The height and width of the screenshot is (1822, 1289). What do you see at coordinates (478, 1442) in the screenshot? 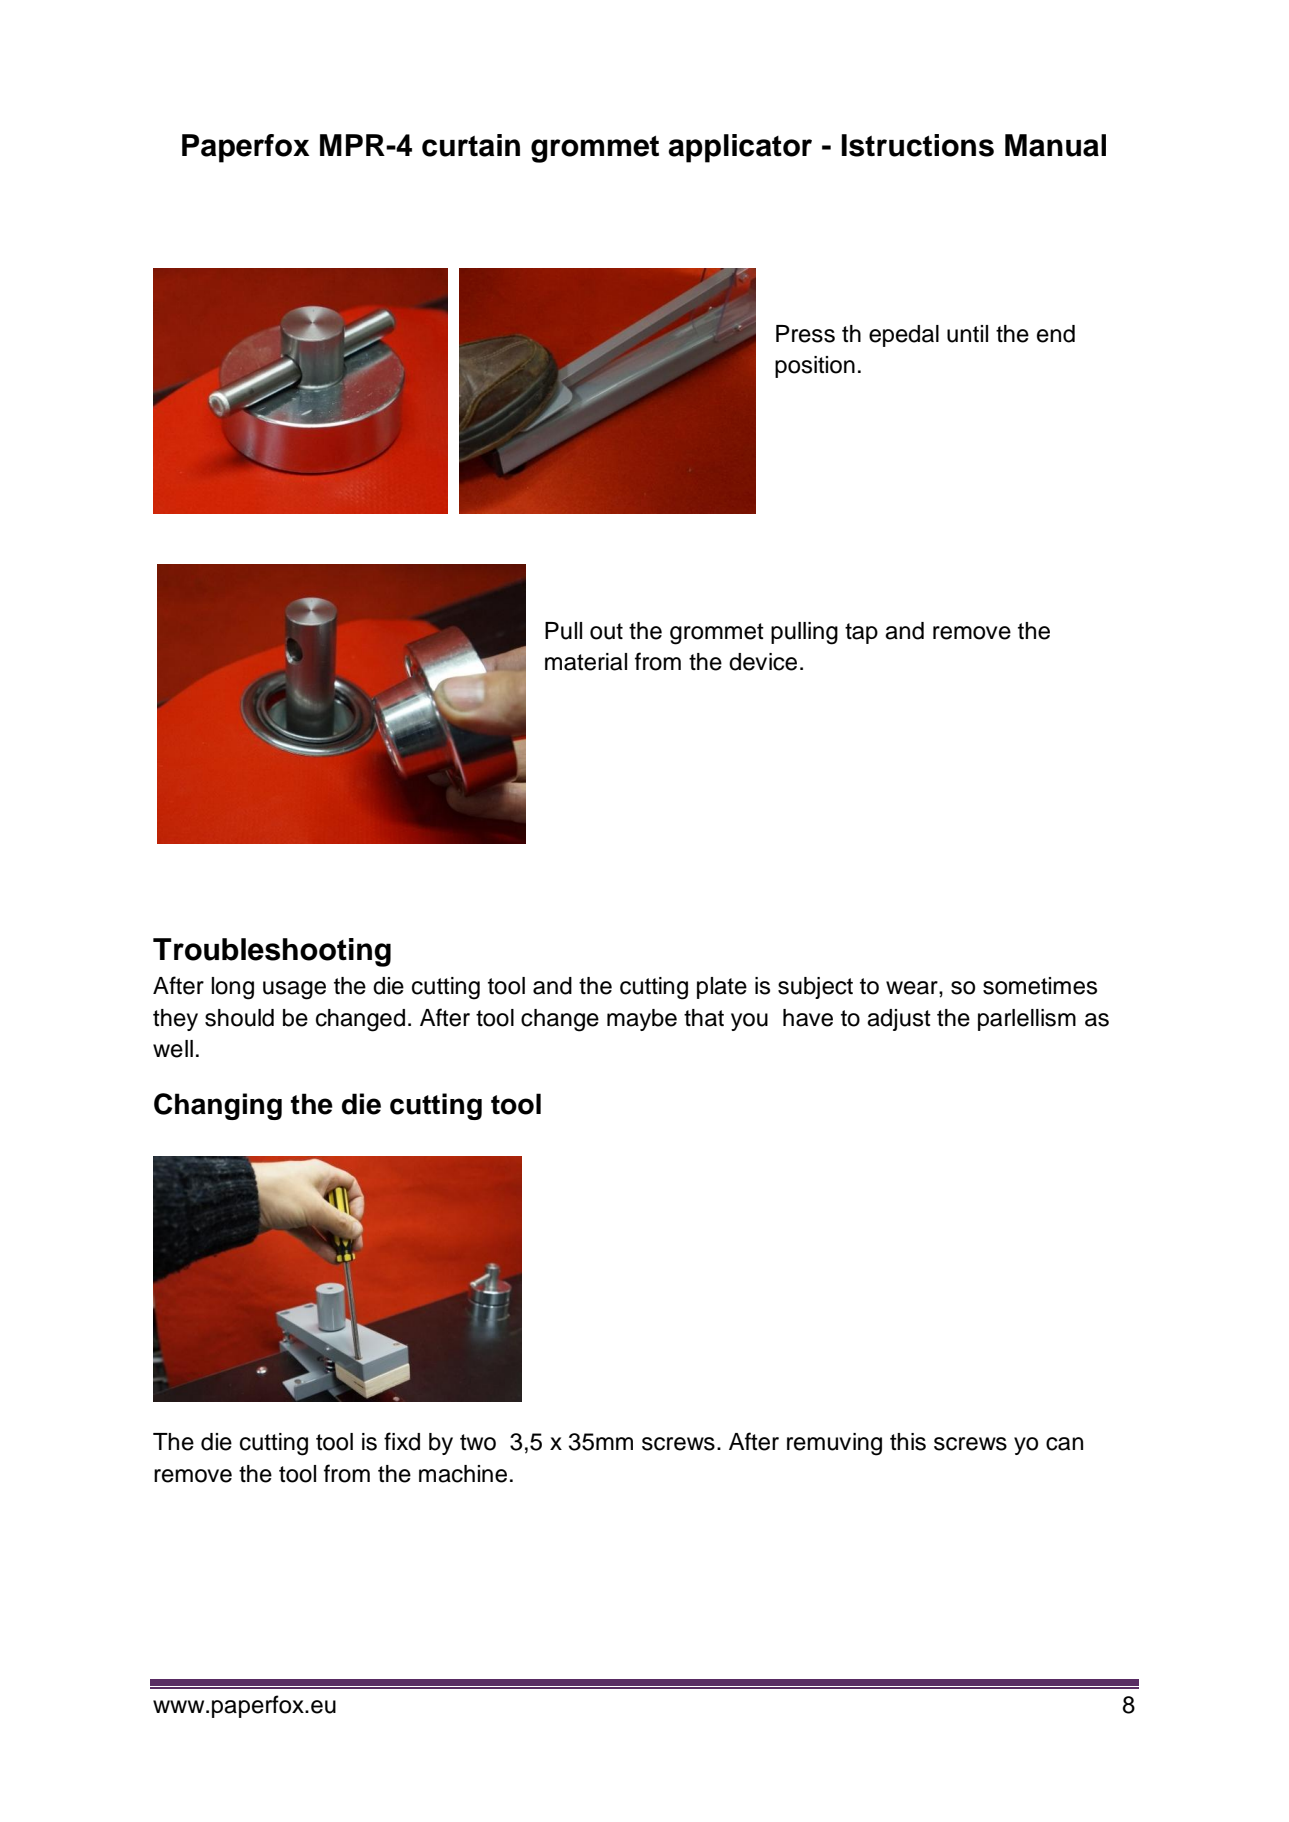
I see `two` at bounding box center [478, 1442].
